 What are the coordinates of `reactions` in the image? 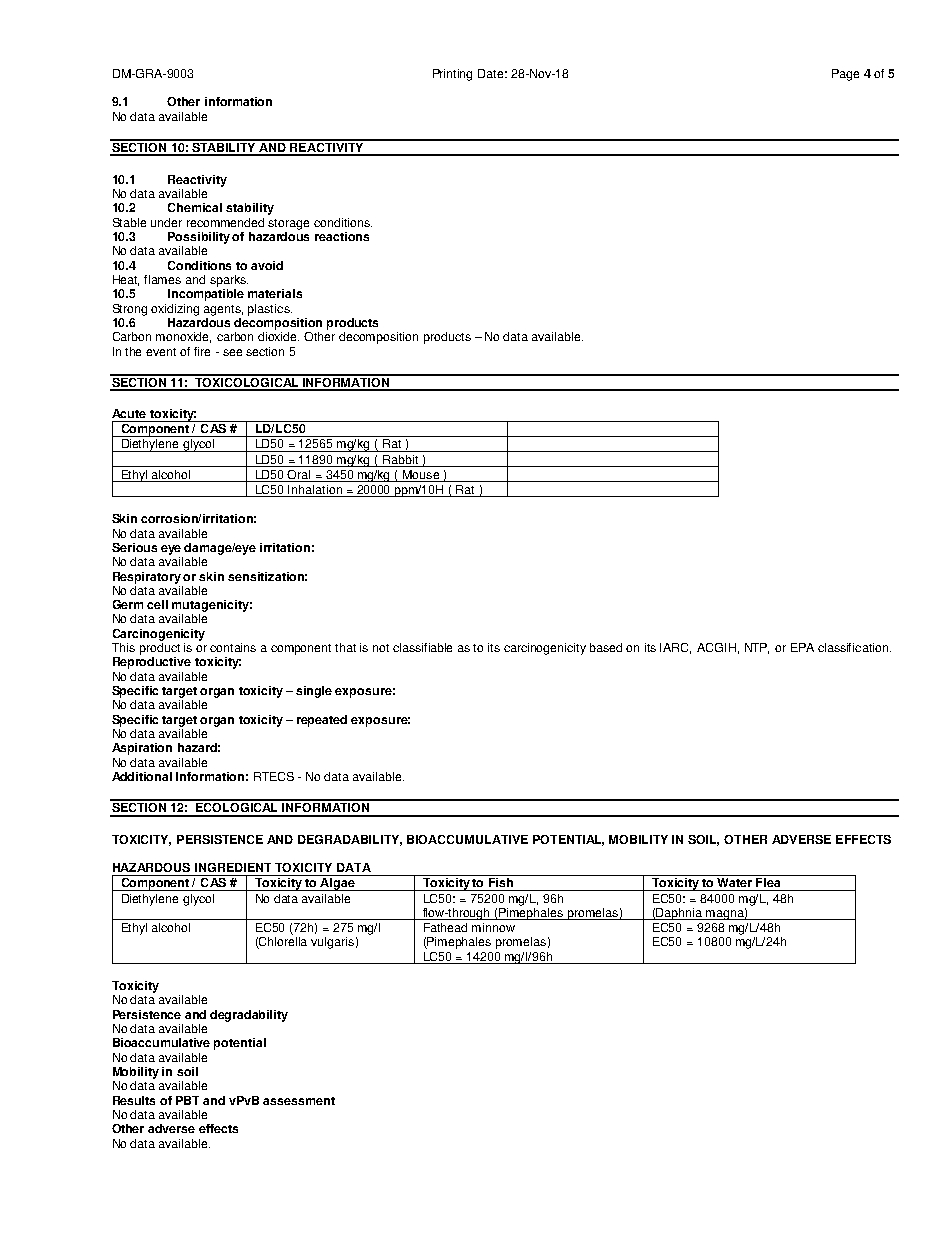 It's located at (342, 236).
